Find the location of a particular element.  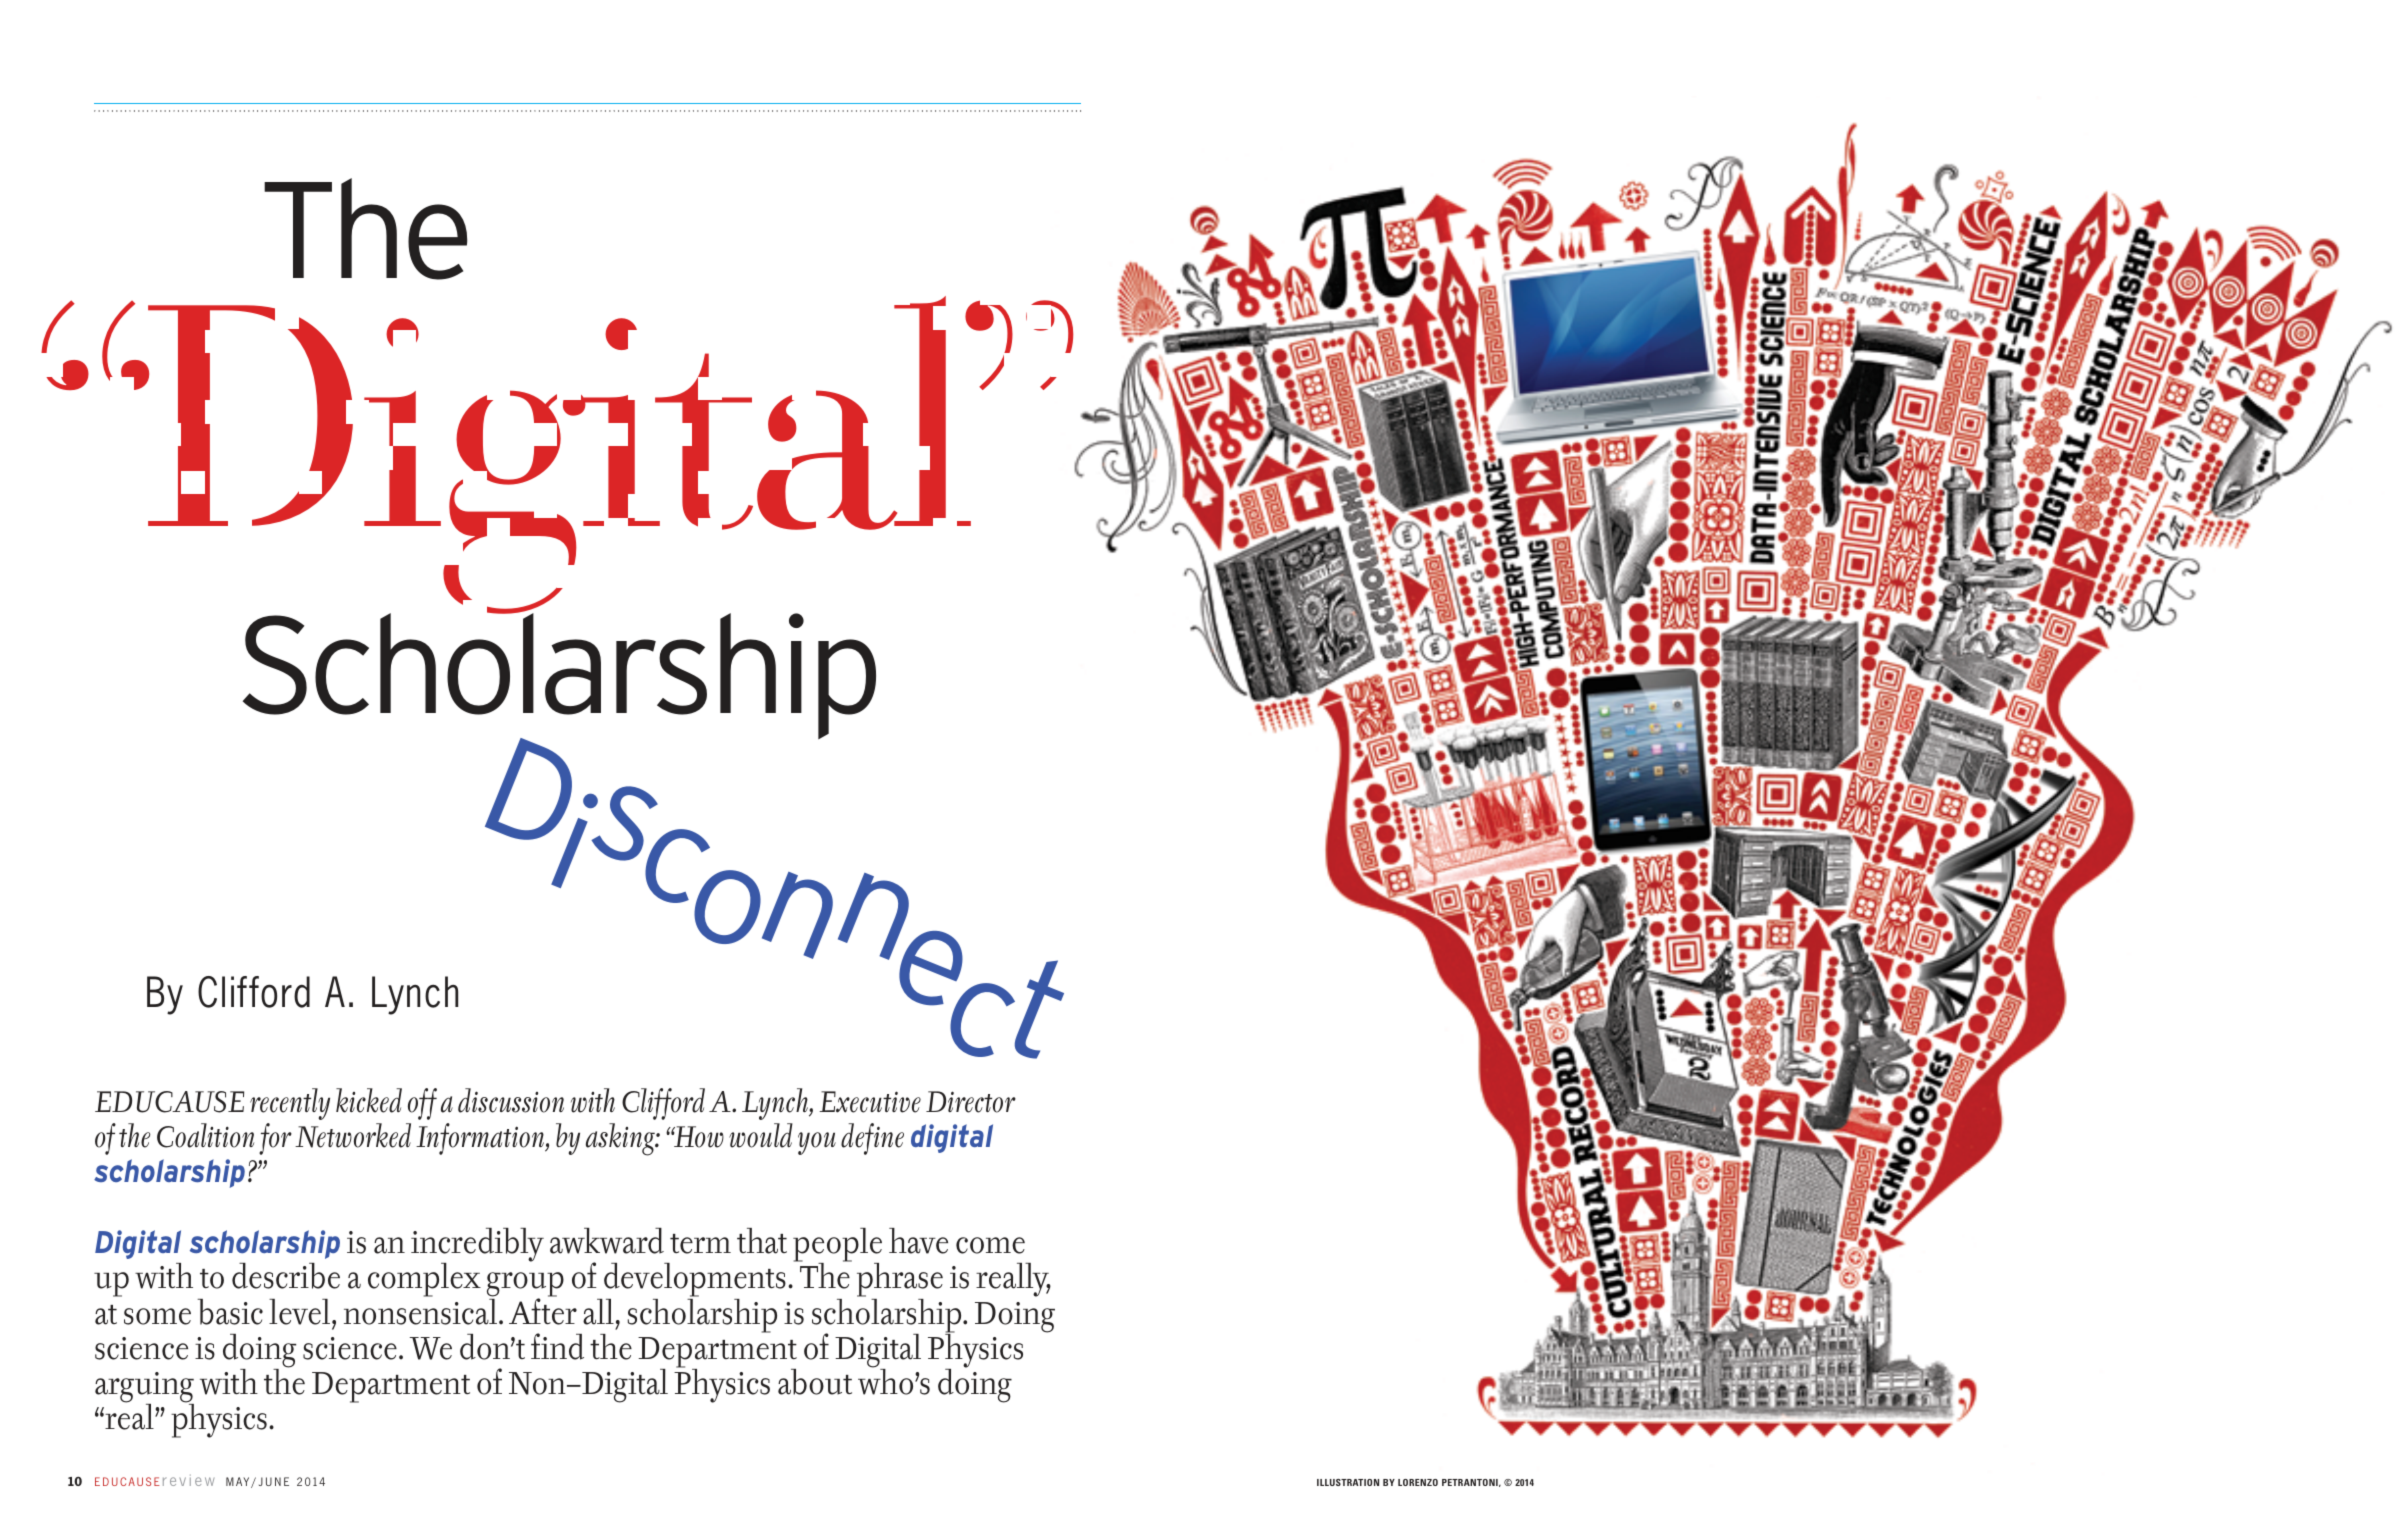

that is located at coordinates (762, 1241).
